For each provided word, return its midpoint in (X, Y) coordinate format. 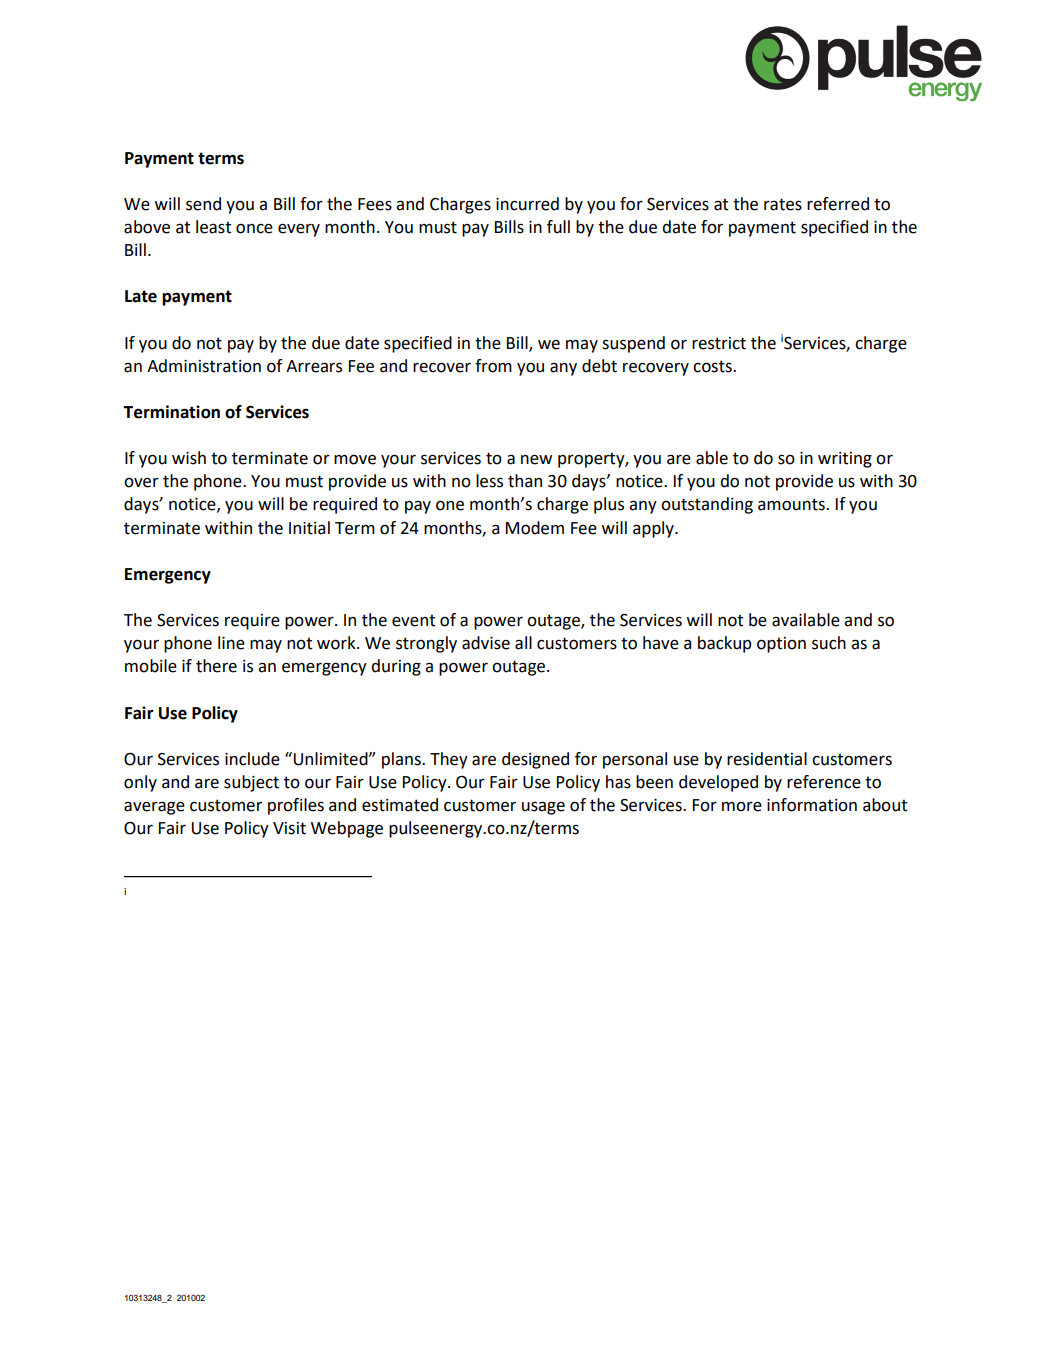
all (523, 643)
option (781, 645)
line (231, 643)
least (213, 227)
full (558, 227)
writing (845, 460)
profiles (296, 806)
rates (783, 204)
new (536, 459)
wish (189, 458)
